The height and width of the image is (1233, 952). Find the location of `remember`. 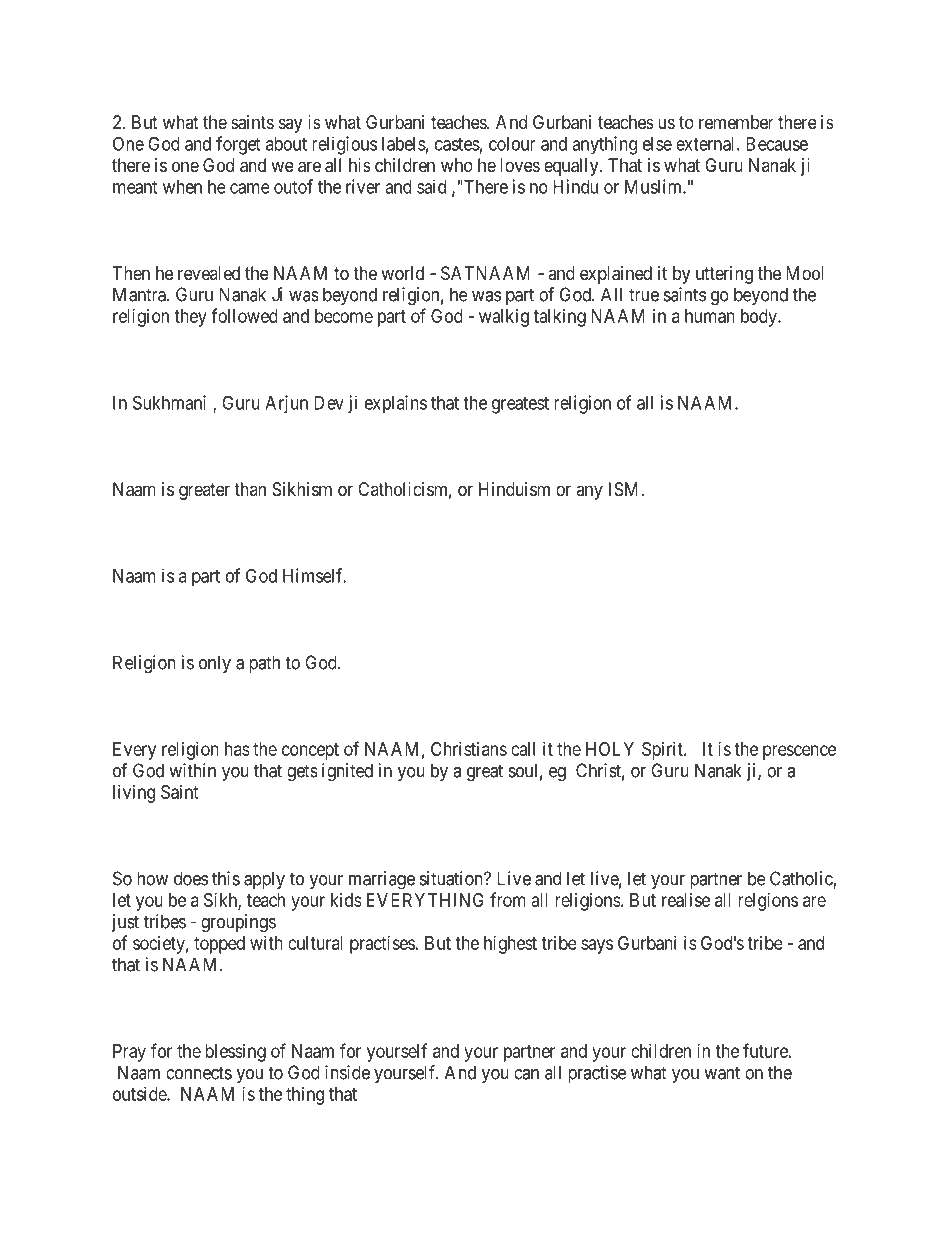

remember is located at coordinates (736, 122).
